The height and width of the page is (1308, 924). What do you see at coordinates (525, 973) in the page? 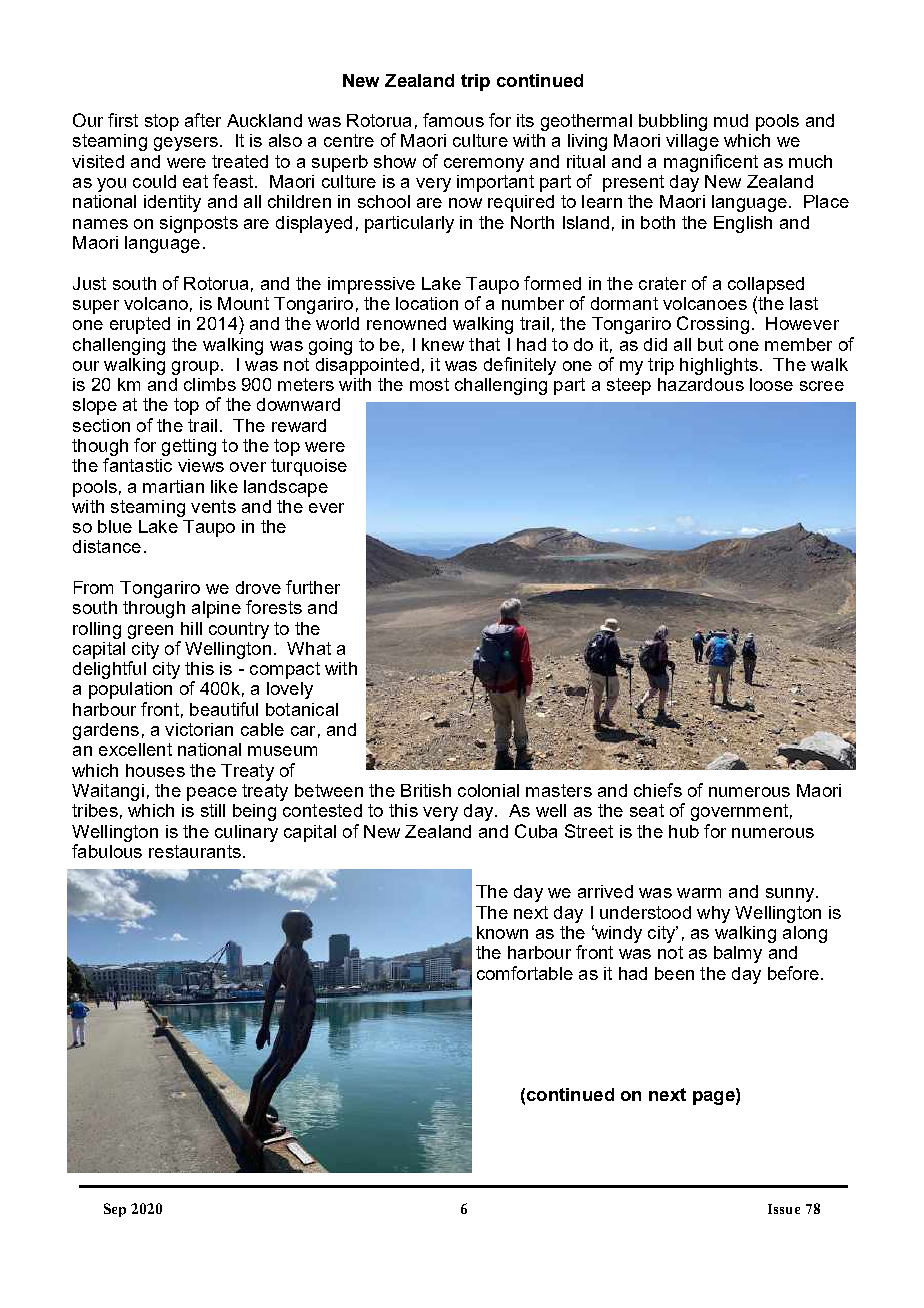
I see `comfortable` at bounding box center [525, 973].
